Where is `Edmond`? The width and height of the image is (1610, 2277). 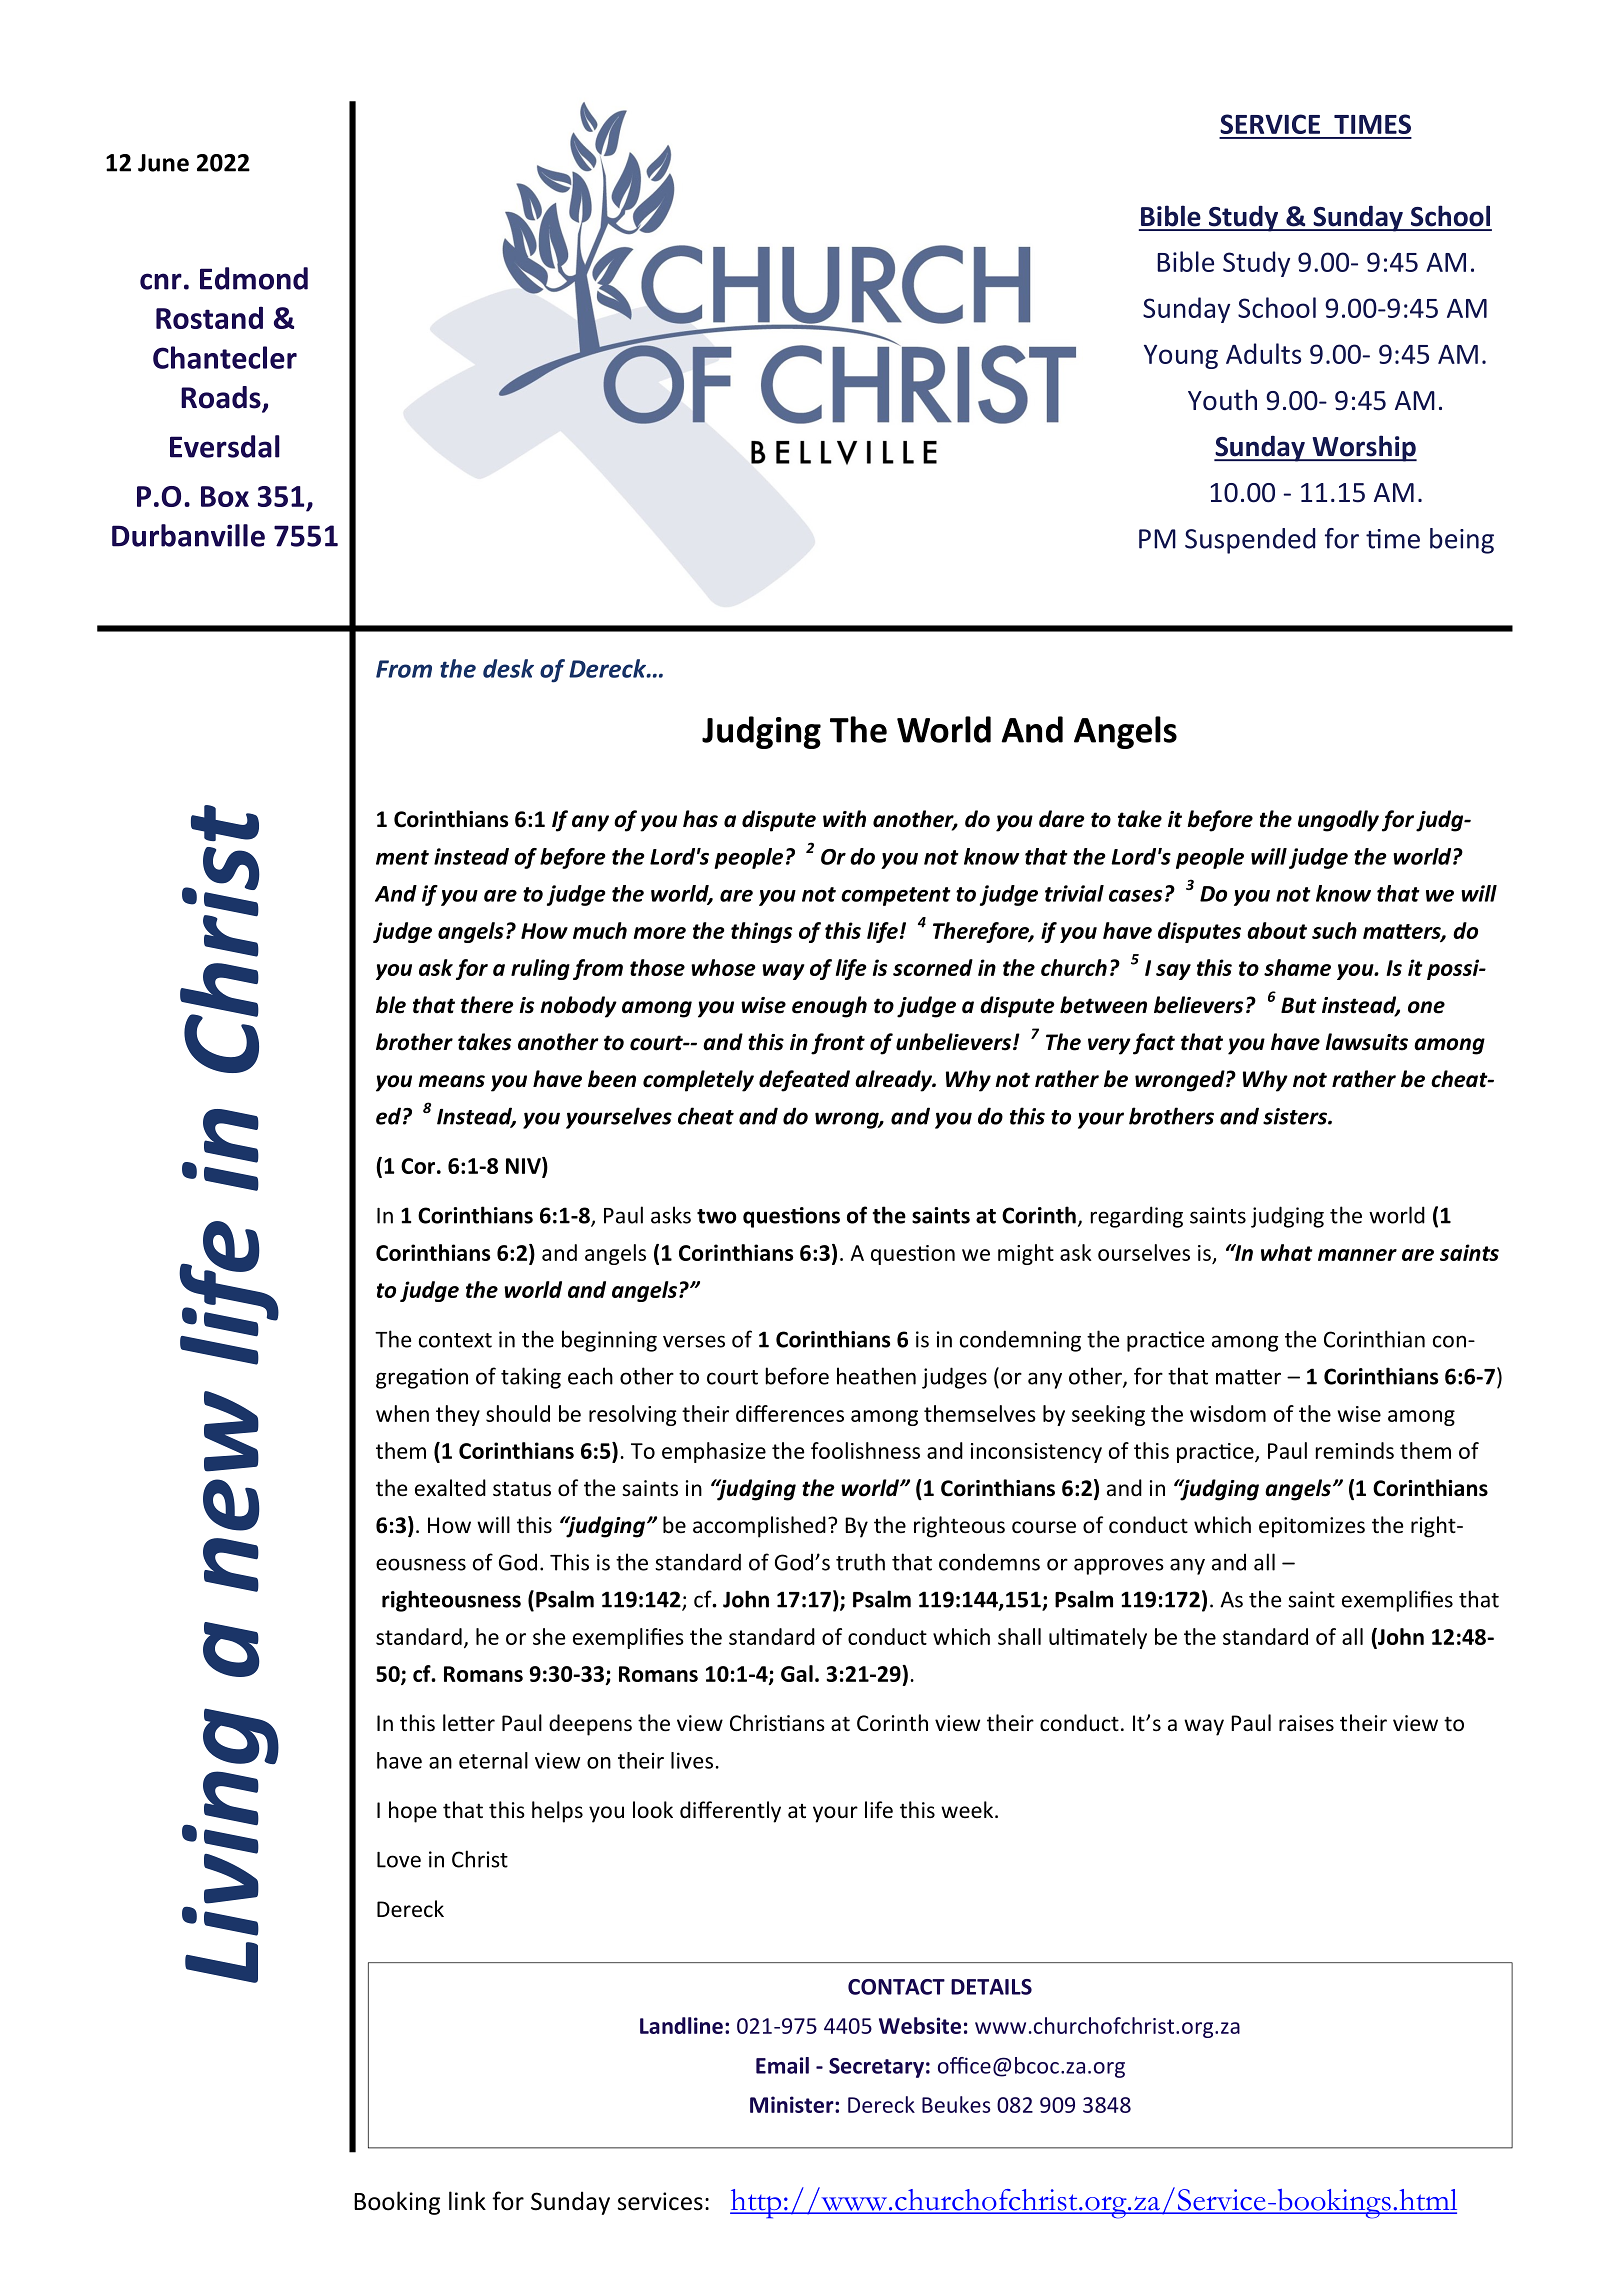
Edmond is located at coordinates (254, 278).
